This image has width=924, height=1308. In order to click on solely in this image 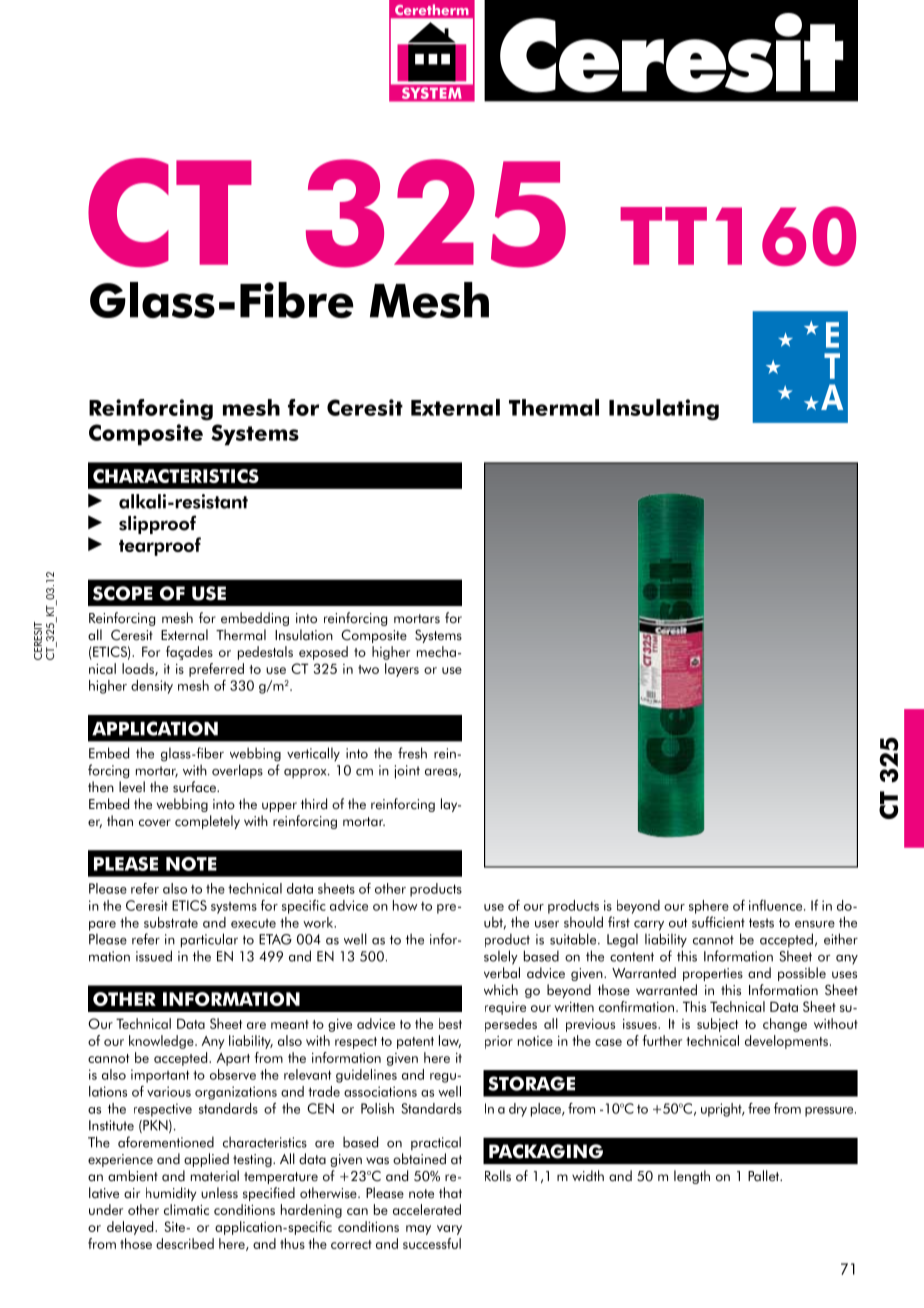, I will do `click(501, 957)`.
